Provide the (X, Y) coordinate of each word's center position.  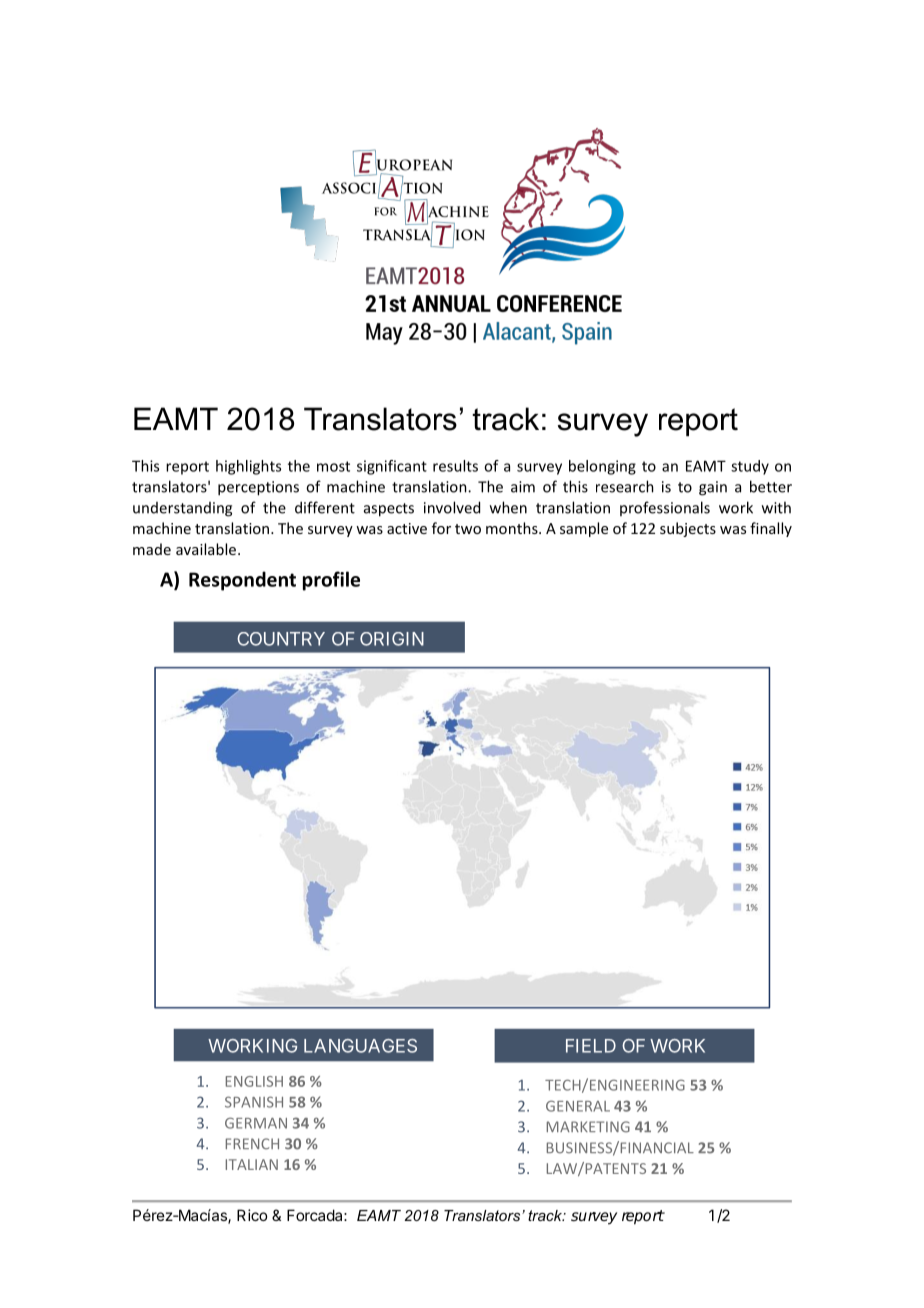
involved (452, 507)
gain (713, 488)
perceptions (258, 488)
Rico (252, 1215)
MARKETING (588, 1127)
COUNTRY (281, 639)
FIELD (591, 1046)
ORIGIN (392, 639)
